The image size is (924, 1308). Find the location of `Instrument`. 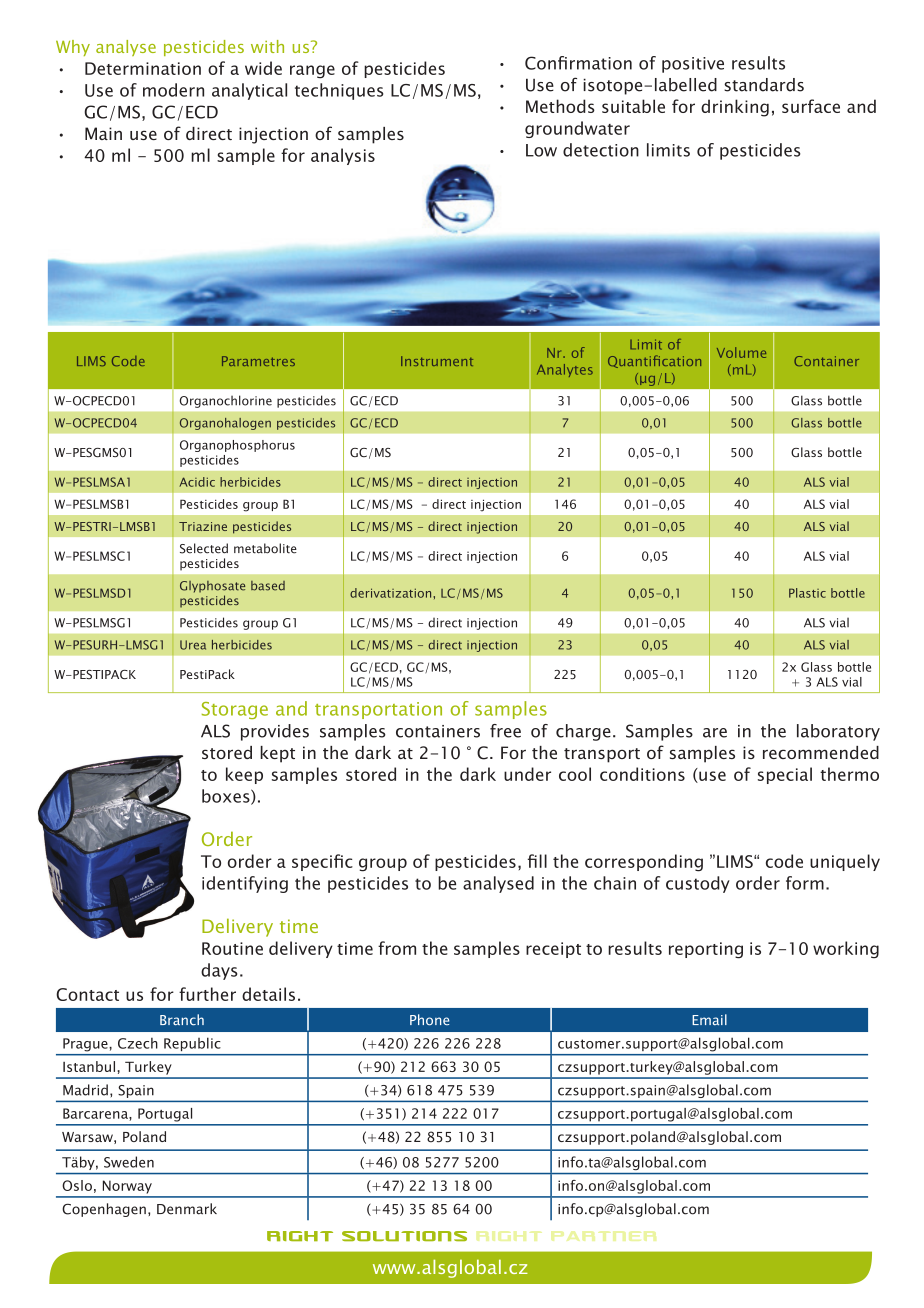

Instrument is located at coordinates (437, 361).
